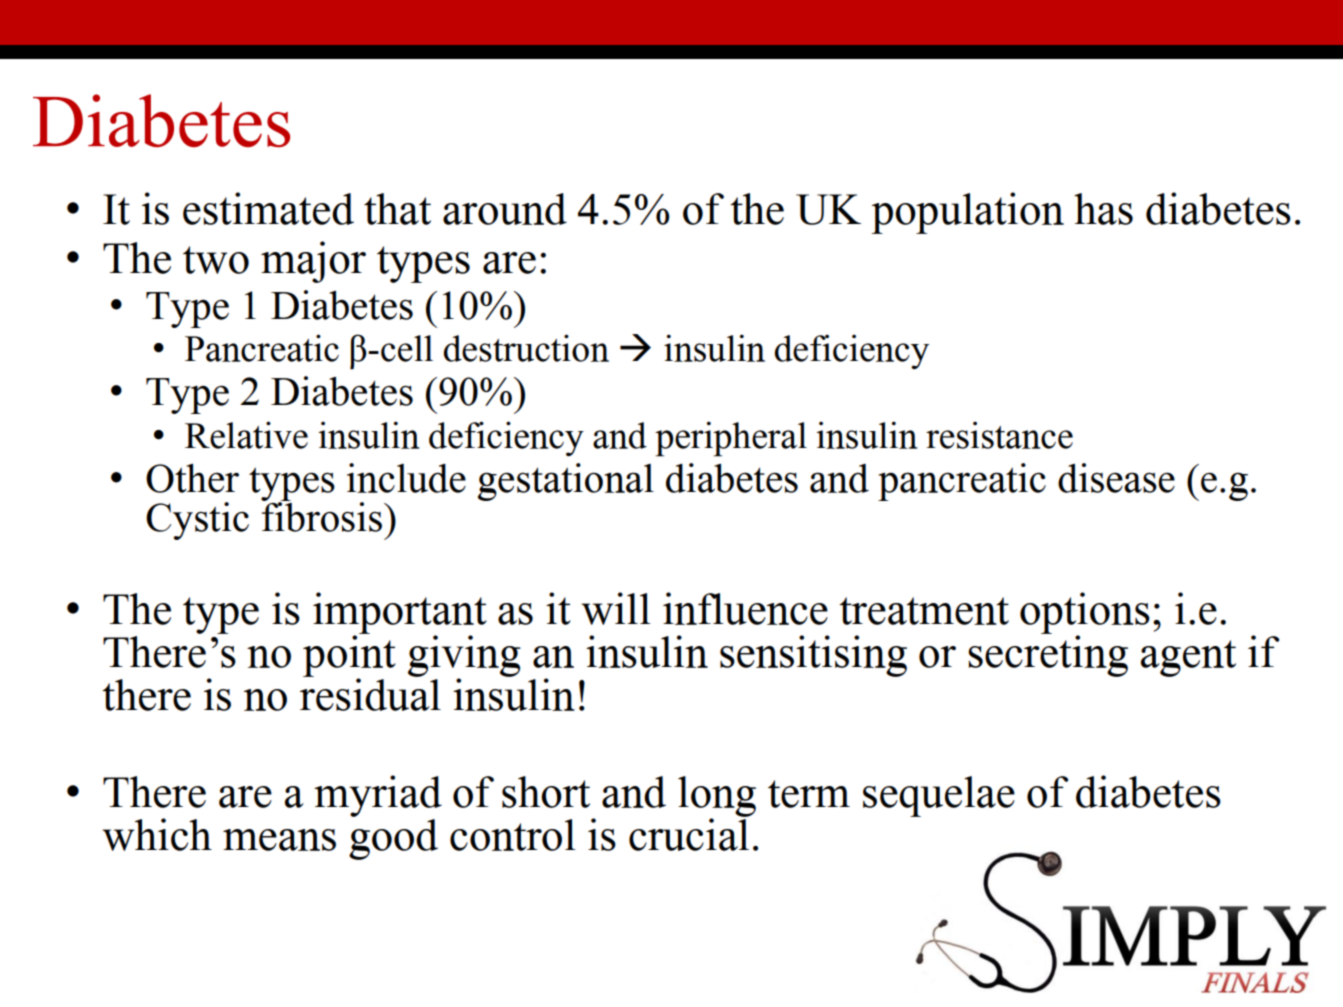 The width and height of the screenshot is (1343, 1007). Describe the element at coordinates (1103, 209) in the screenshot. I see `has` at that location.
